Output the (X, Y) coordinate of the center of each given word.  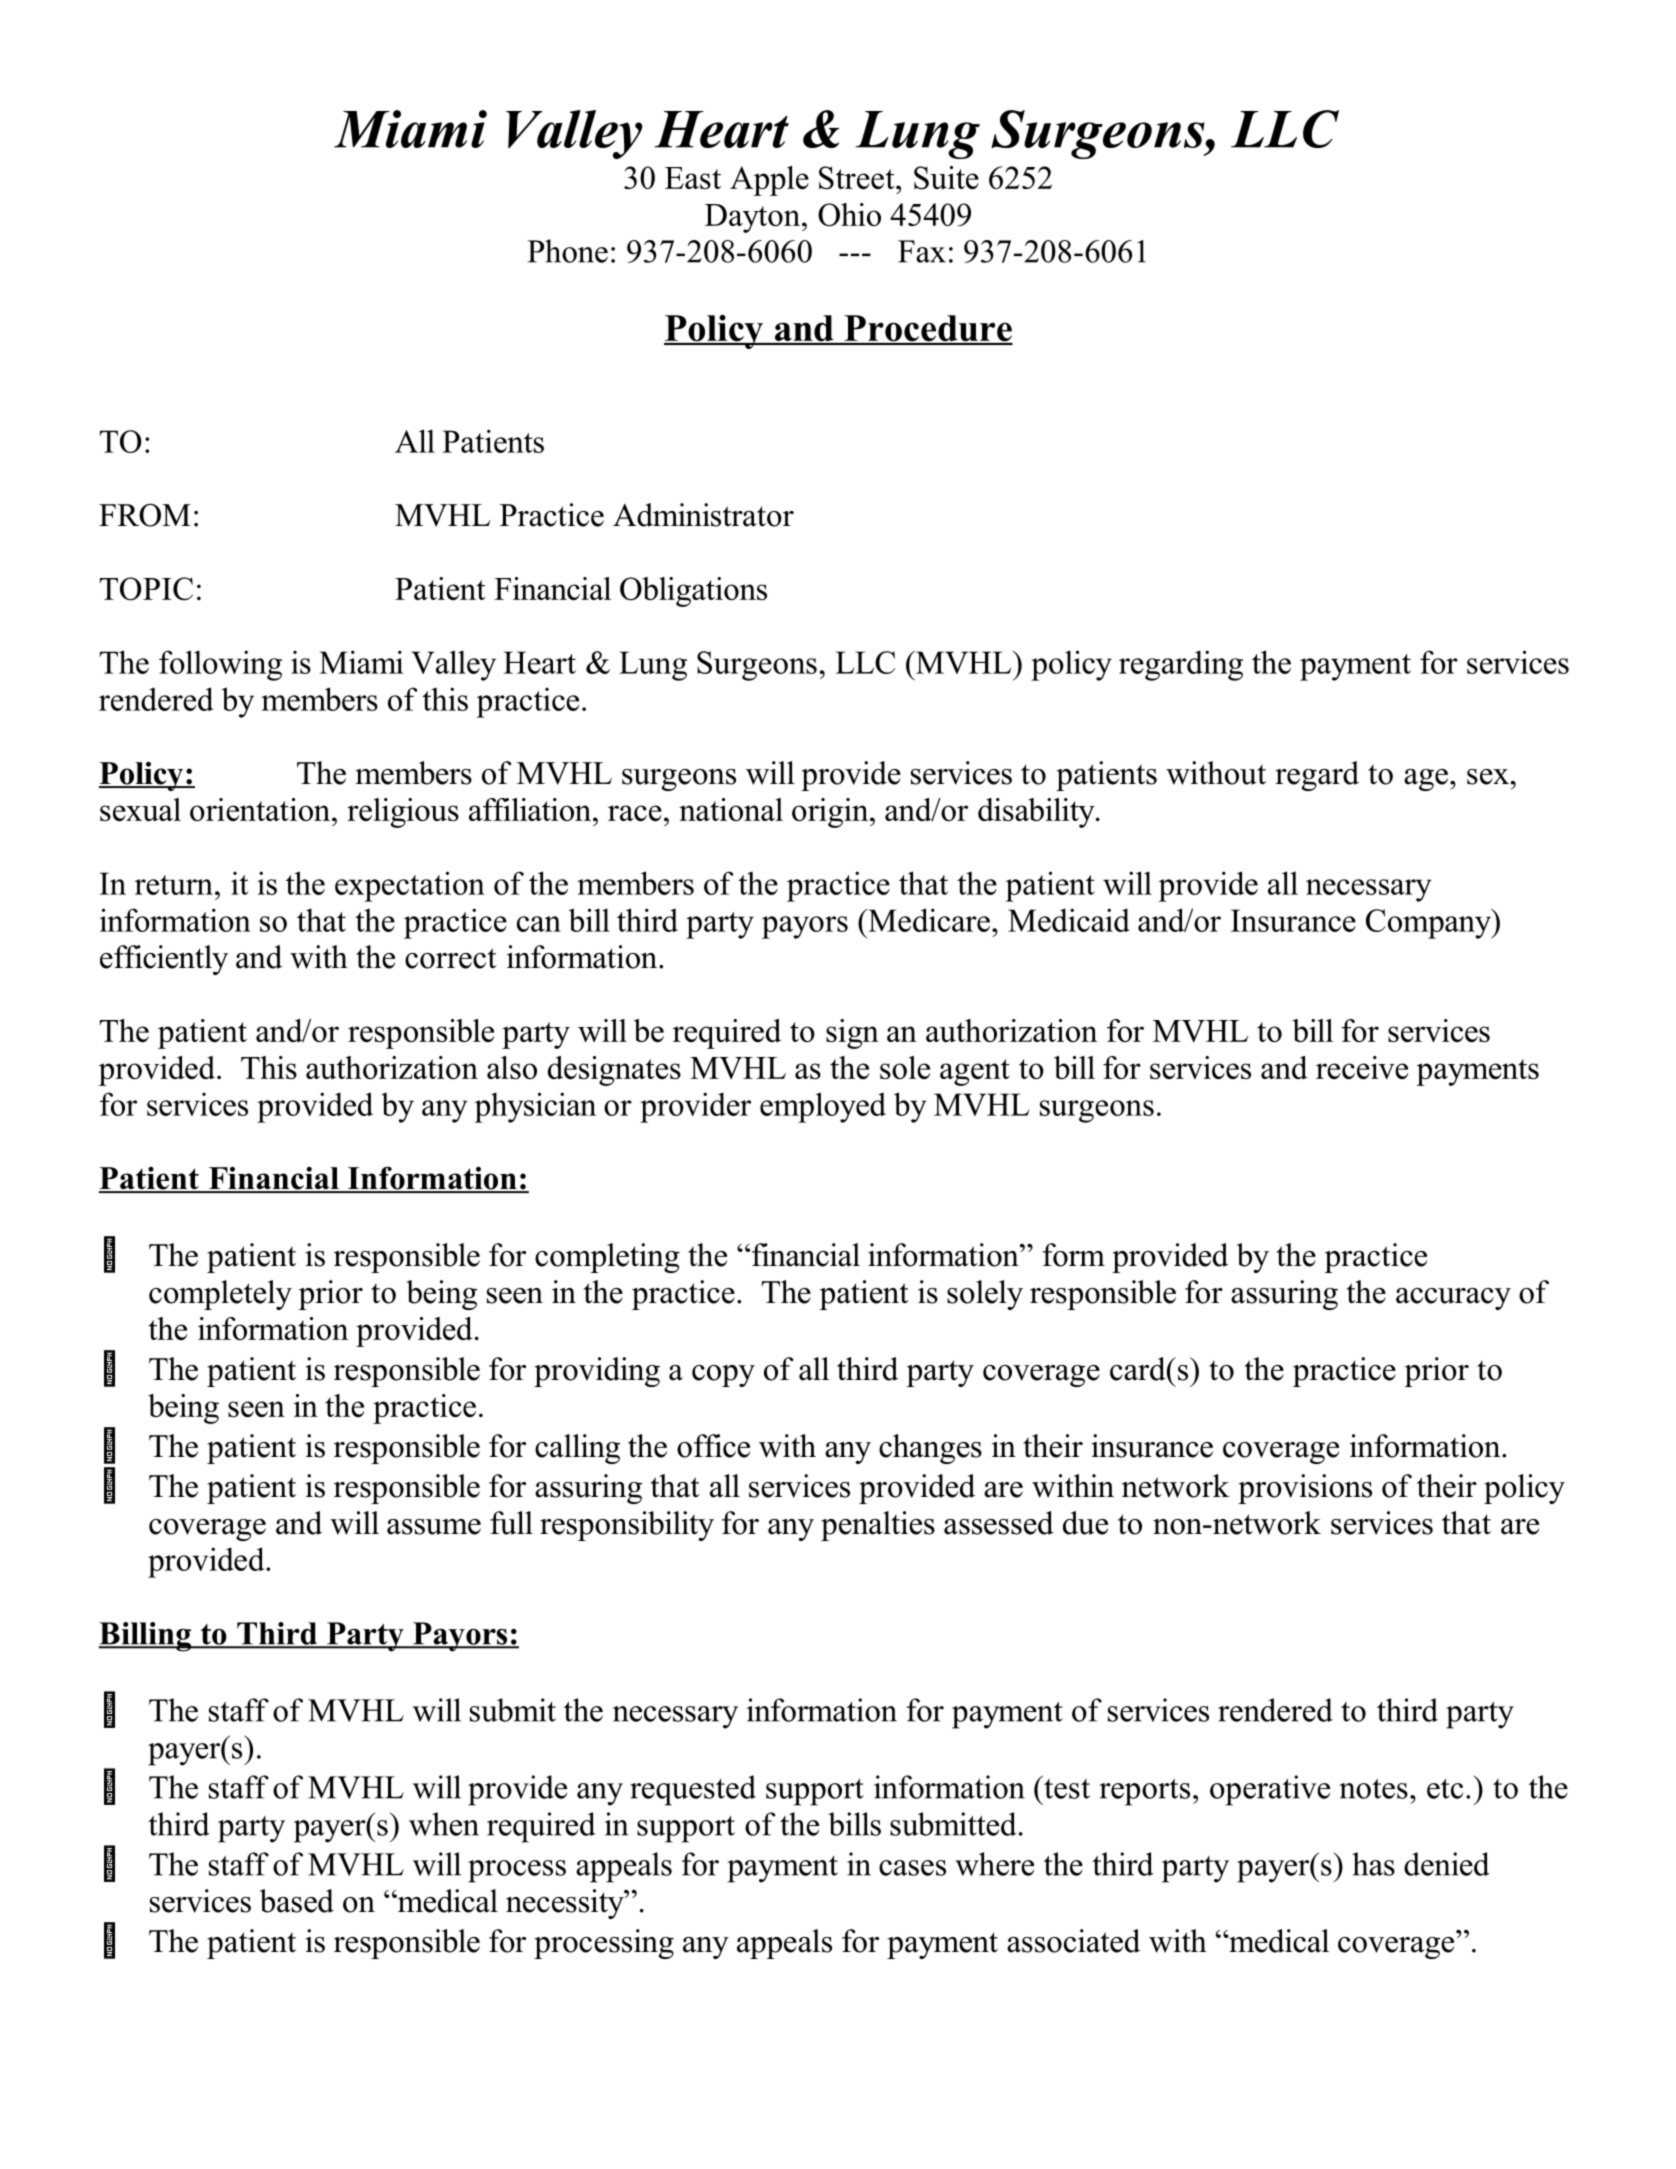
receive (1362, 1067)
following (220, 665)
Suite (946, 178)
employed (823, 1107)
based (297, 1901)
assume (434, 1527)
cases (912, 1868)
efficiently (164, 960)
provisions (1305, 1489)
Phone (567, 251)
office (713, 1446)
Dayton (754, 218)
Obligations (693, 592)
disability (1037, 813)
